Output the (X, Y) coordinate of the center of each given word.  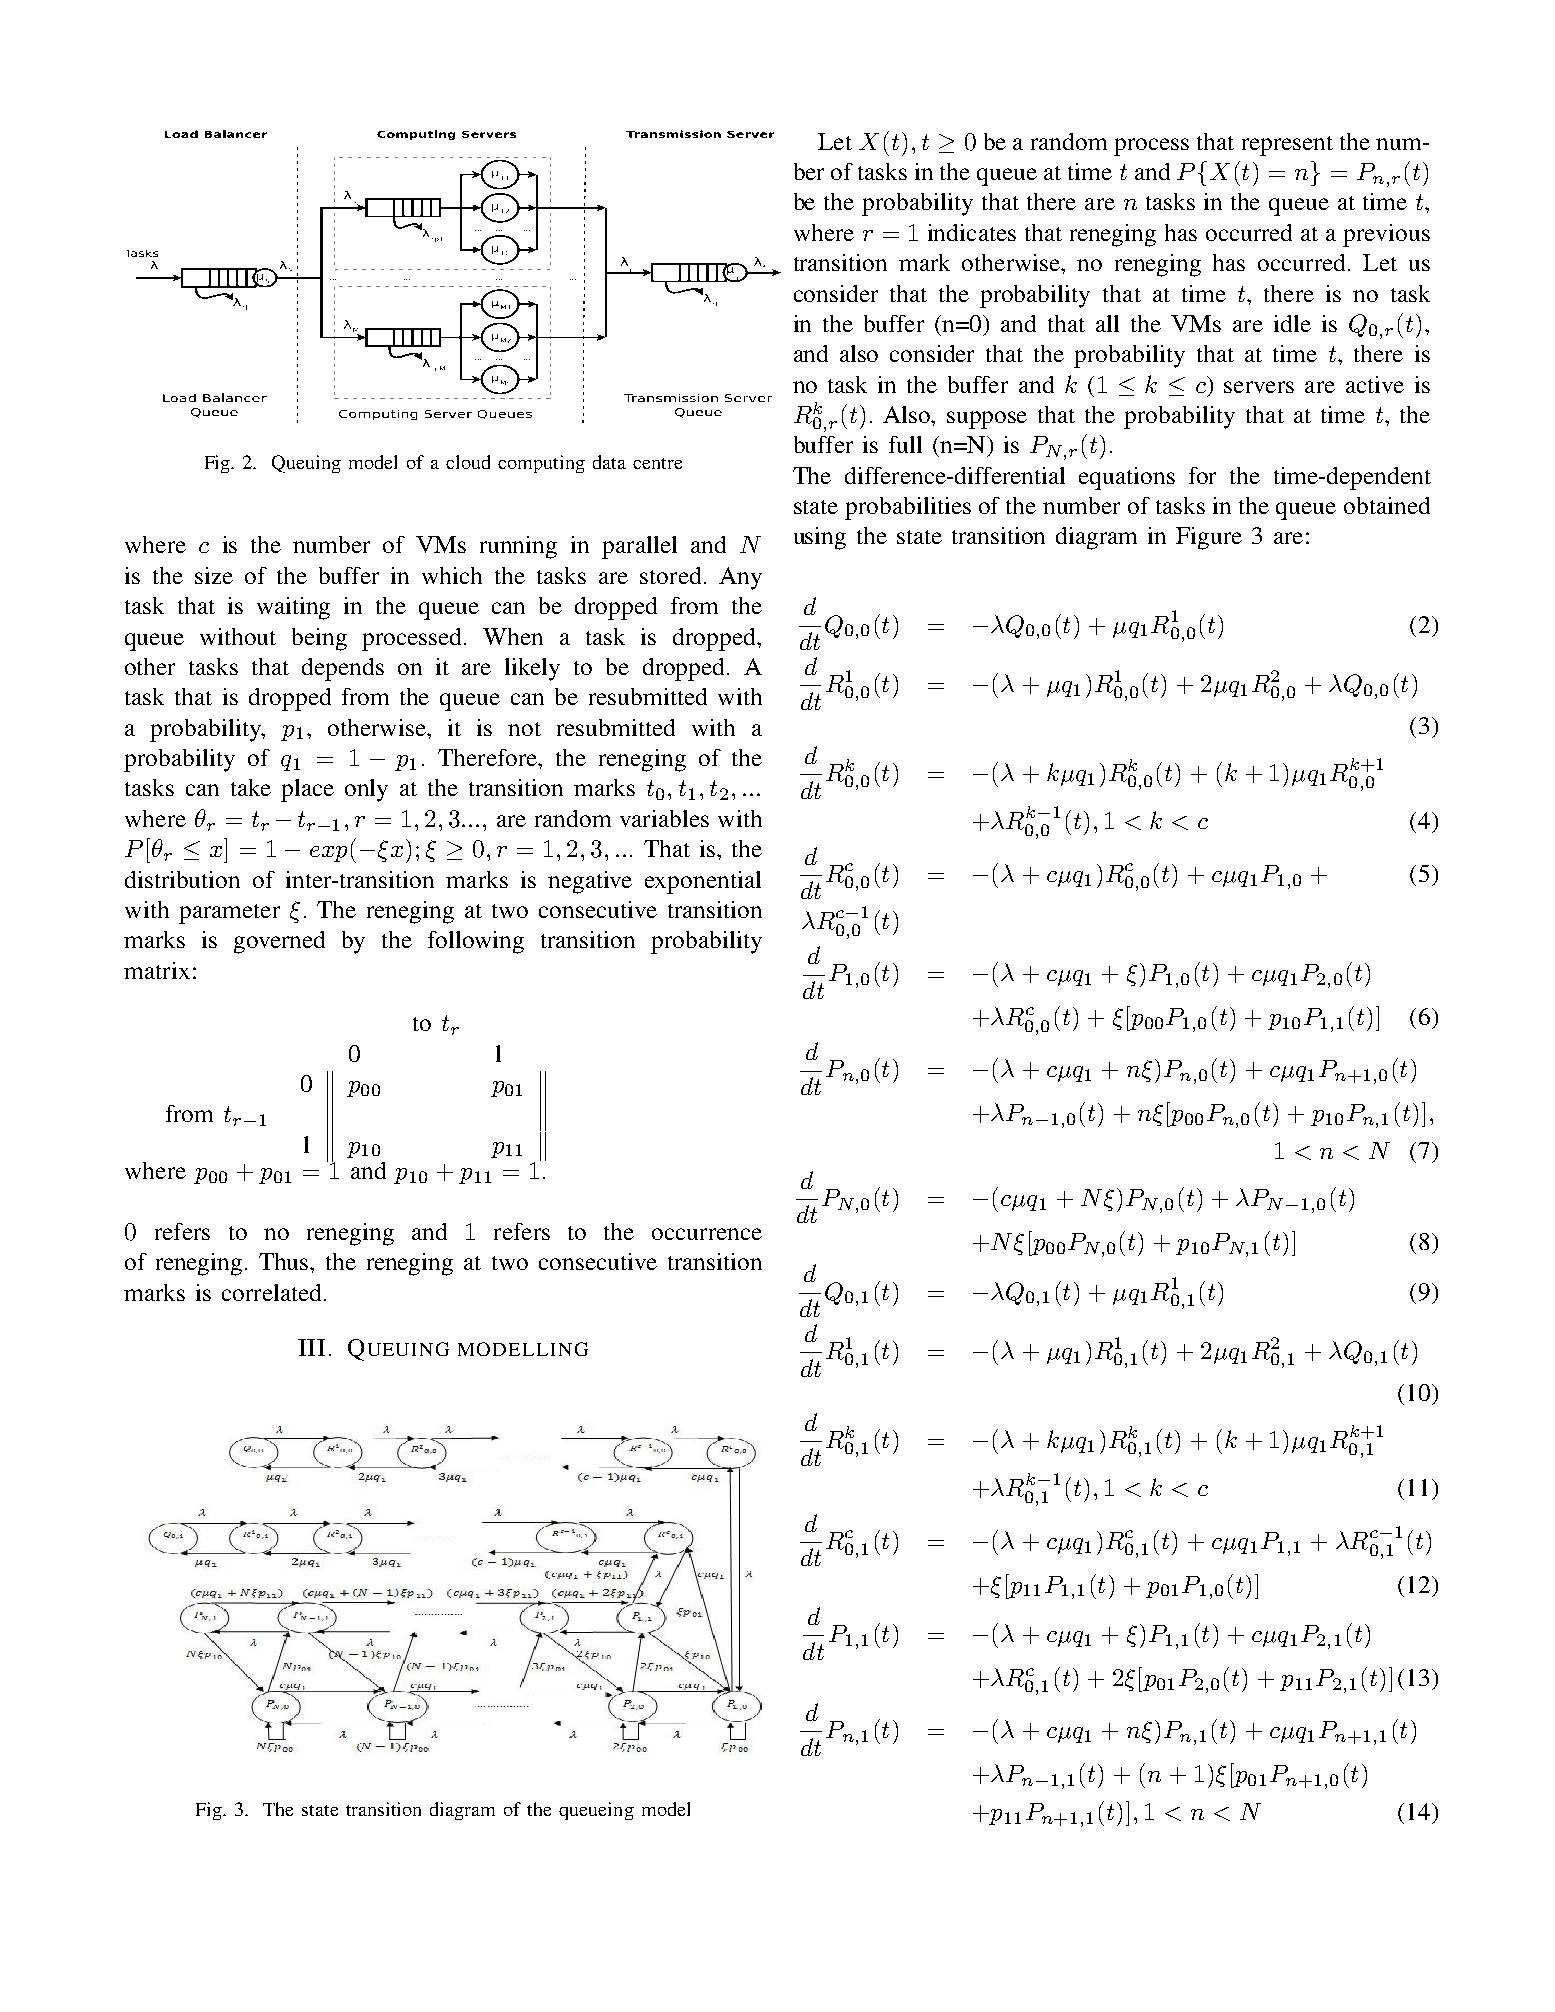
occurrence (707, 1234)
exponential (703, 882)
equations (1127, 478)
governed (279, 942)
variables (664, 818)
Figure (1209, 538)
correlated (271, 1292)
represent (1287, 146)
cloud (468, 462)
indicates (972, 232)
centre (657, 463)
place (307, 790)
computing (541, 464)
